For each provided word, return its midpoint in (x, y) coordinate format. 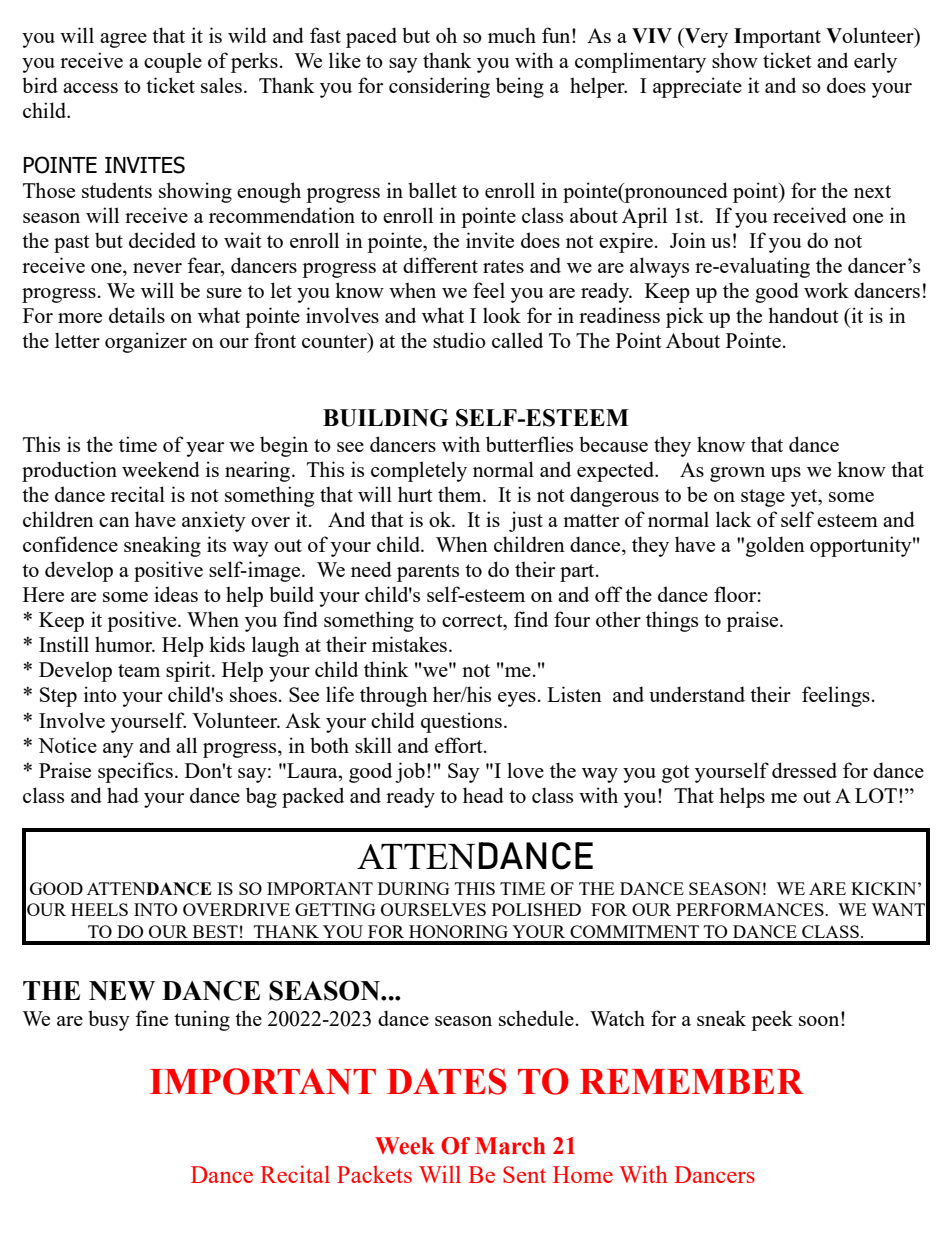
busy (109, 1020)
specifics (135, 772)
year (205, 449)
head (483, 795)
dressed (804, 770)
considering (439, 87)
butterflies (529, 444)
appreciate (697, 87)
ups (786, 474)
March (510, 1146)
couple (173, 62)
